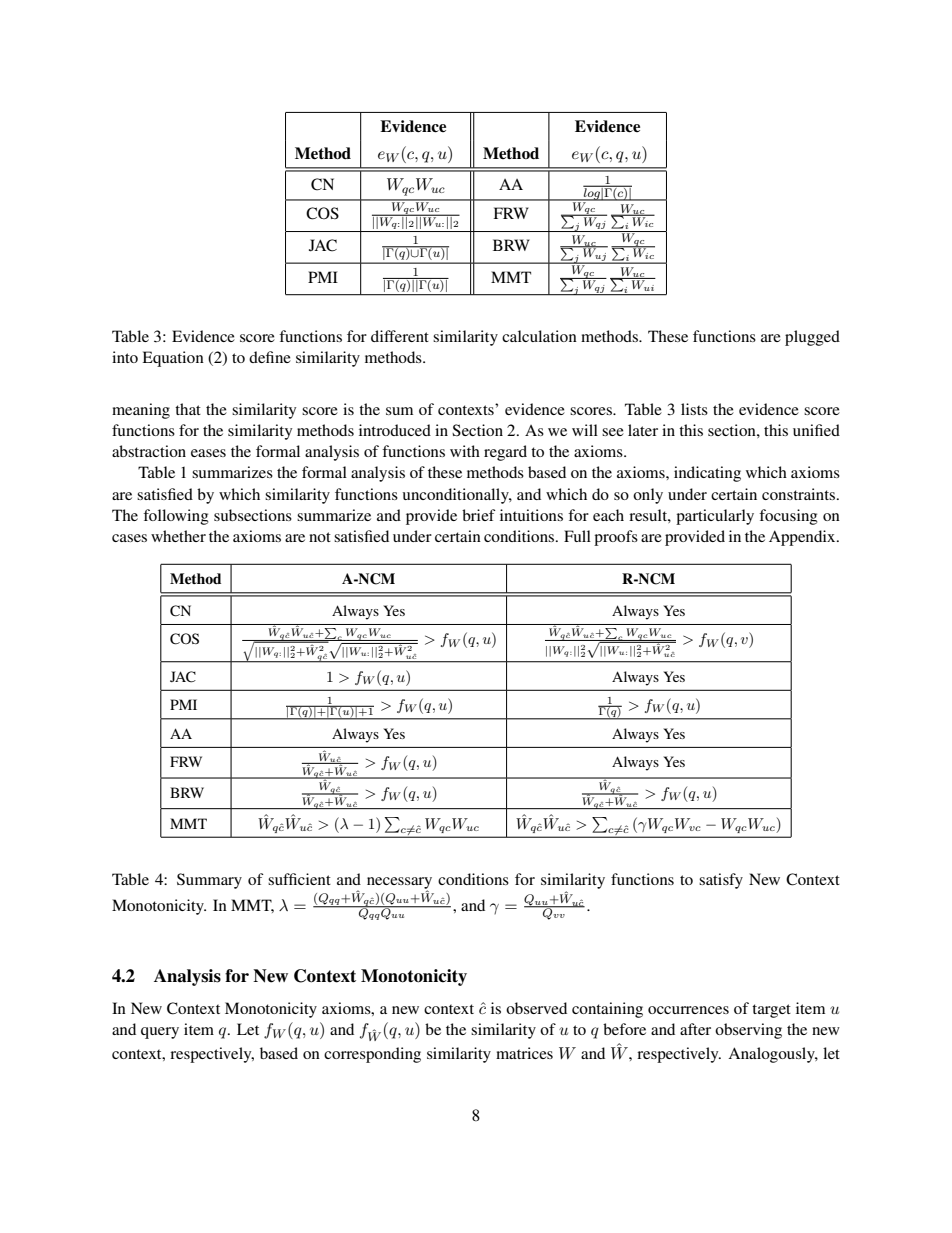 The width and height of the document is (952, 1233). Describe the element at coordinates (577, 536) in the document. I see `Full` at that location.
